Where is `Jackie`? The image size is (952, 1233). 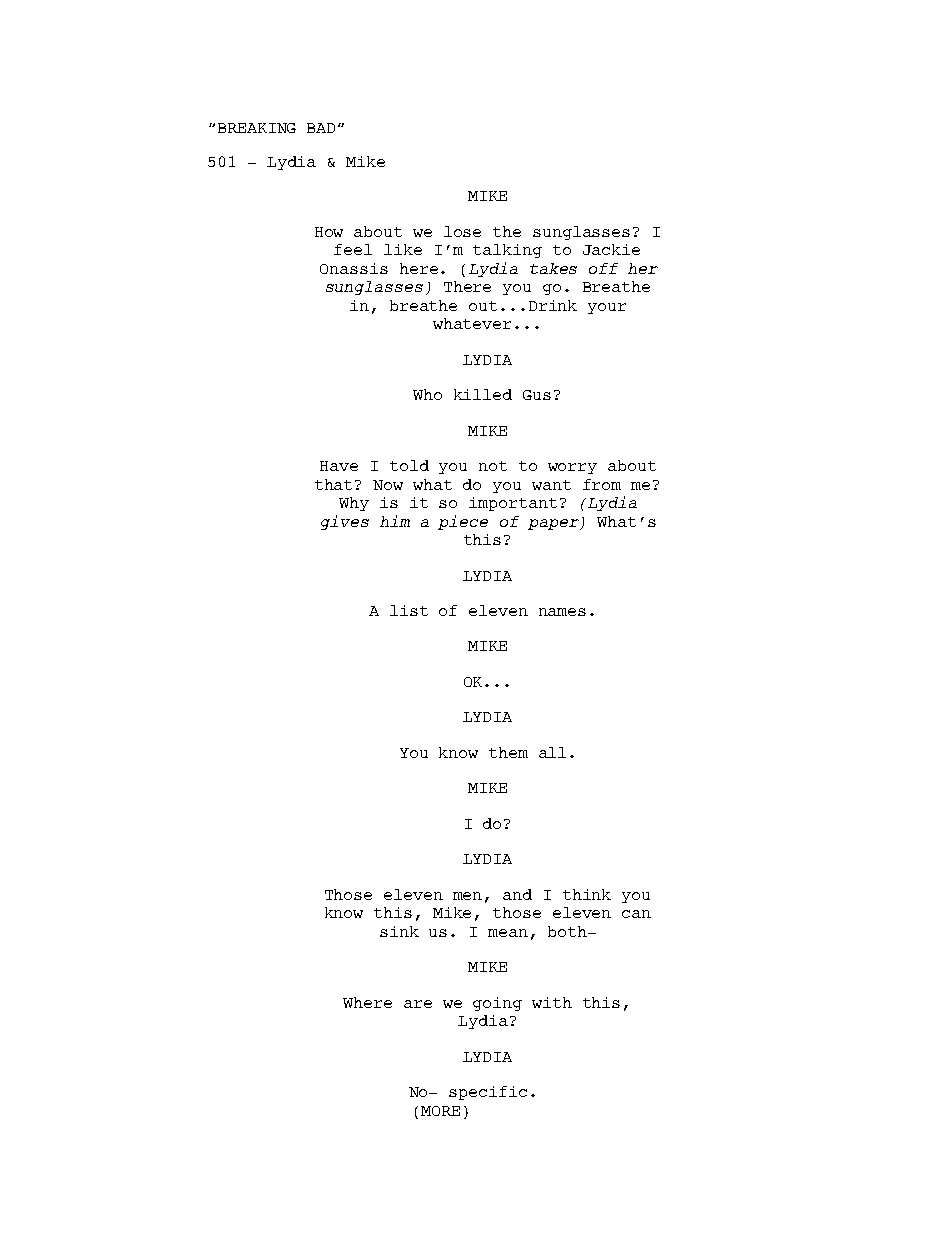 Jackie is located at coordinates (611, 249).
